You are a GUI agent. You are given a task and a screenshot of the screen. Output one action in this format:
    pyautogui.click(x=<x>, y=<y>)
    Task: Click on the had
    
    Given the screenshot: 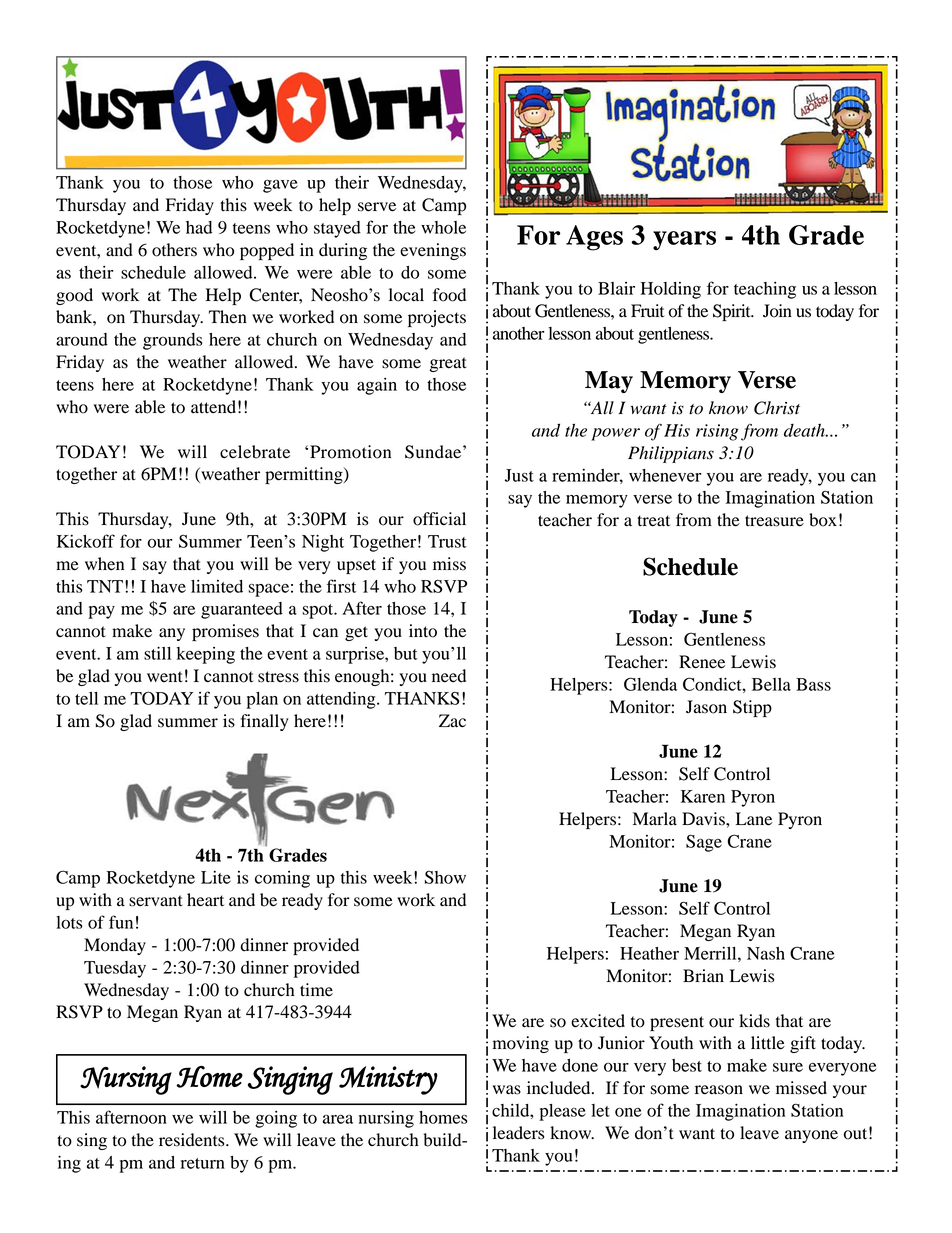 What is the action you would take?
    pyautogui.click(x=199, y=227)
